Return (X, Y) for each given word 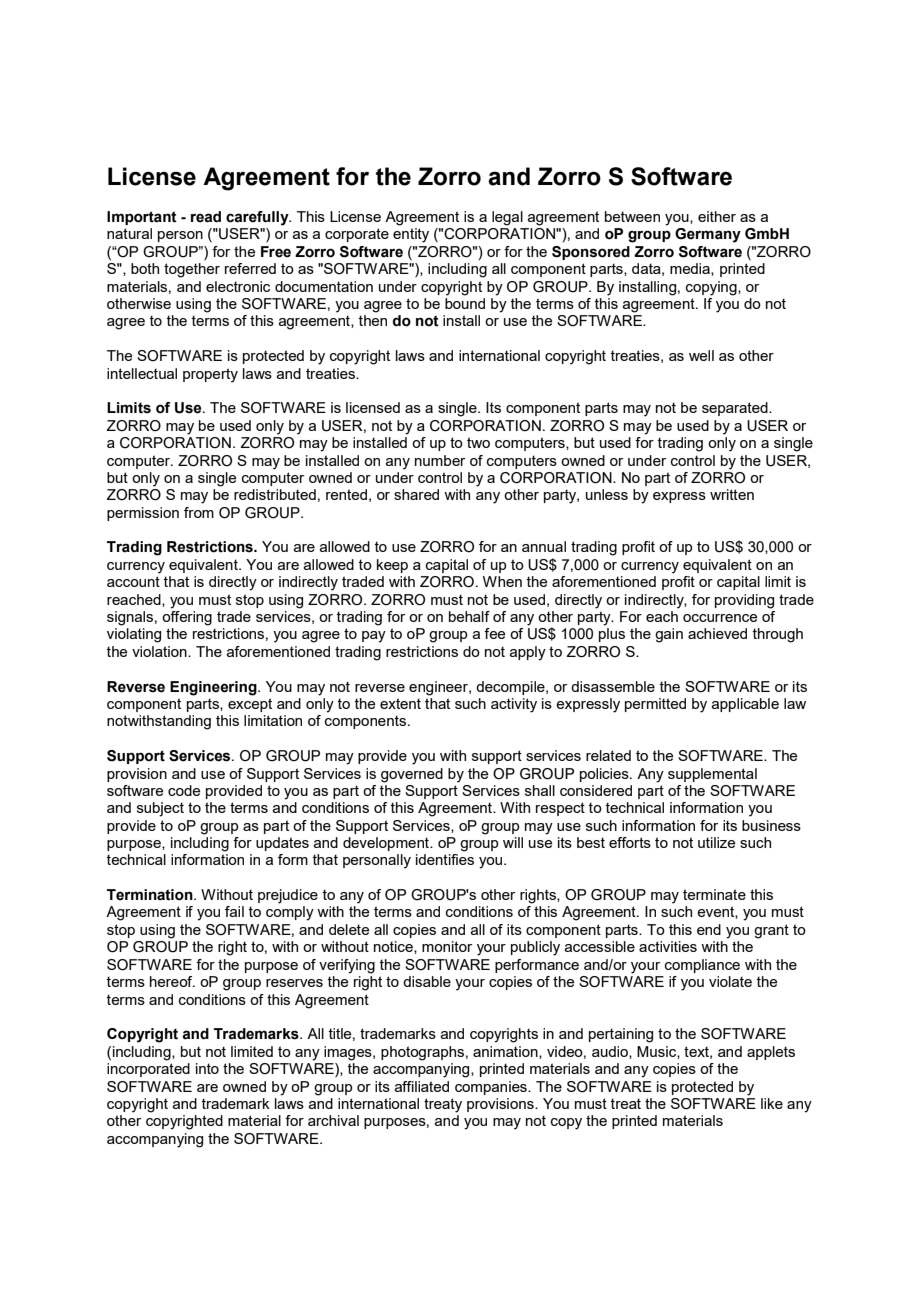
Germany (708, 235)
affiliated (422, 1086)
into (207, 1068)
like (772, 1103)
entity (411, 235)
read (206, 217)
